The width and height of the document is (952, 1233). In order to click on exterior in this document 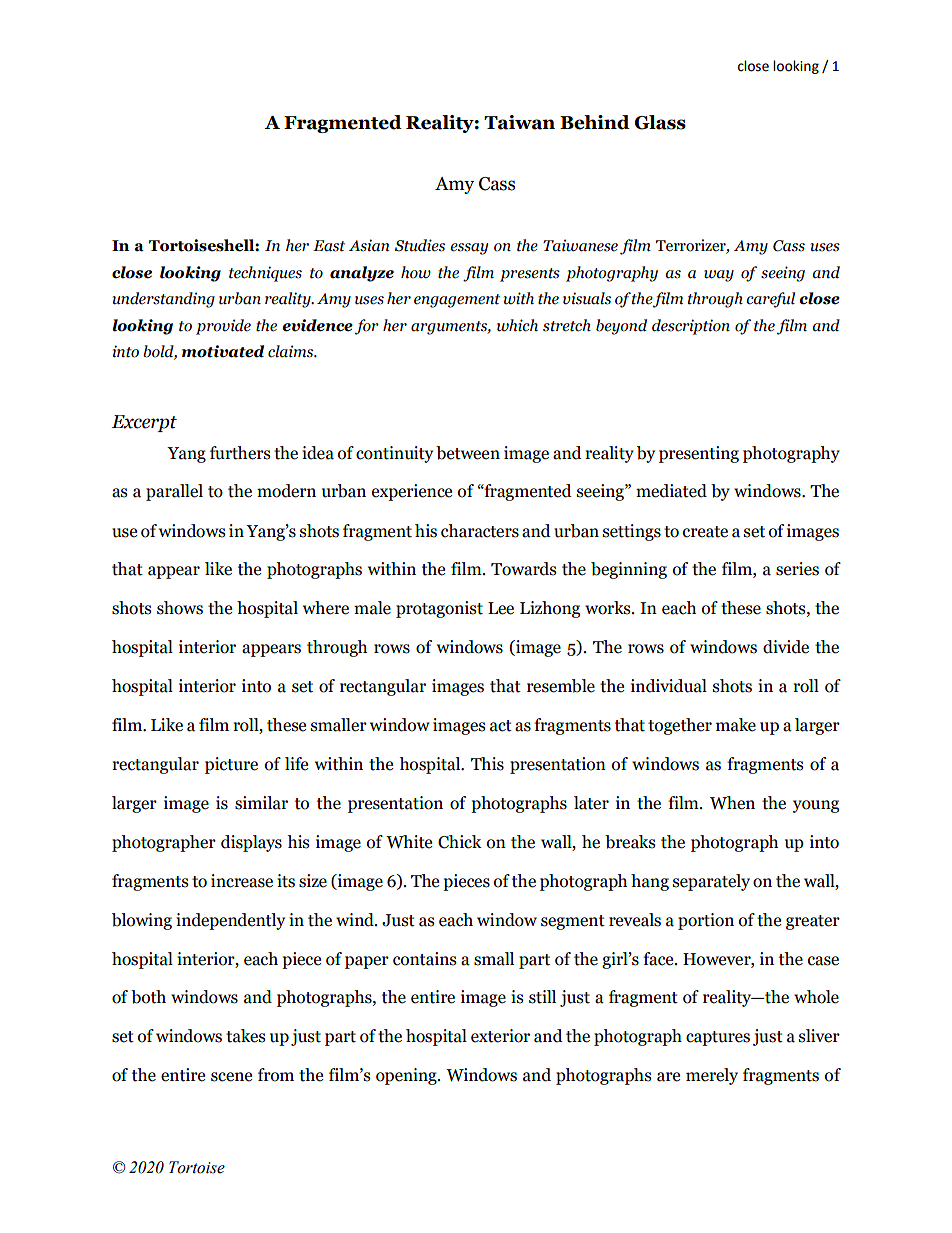, I will do `click(500, 1036)`.
